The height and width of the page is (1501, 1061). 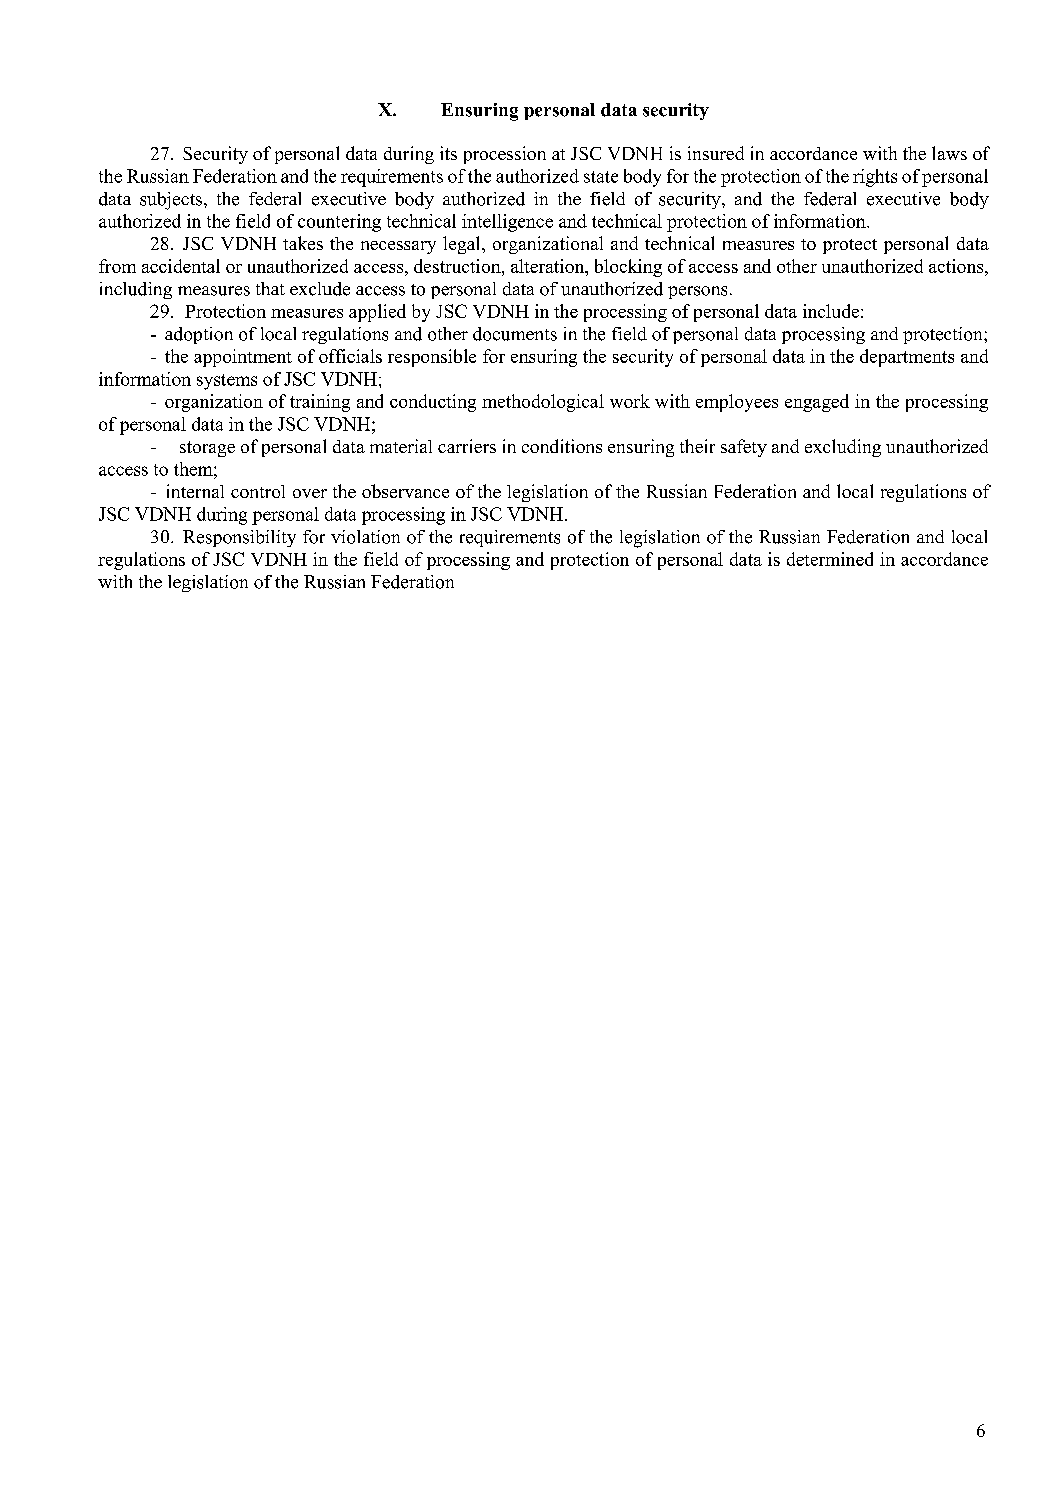 I want to click on rights, so click(x=875, y=178).
